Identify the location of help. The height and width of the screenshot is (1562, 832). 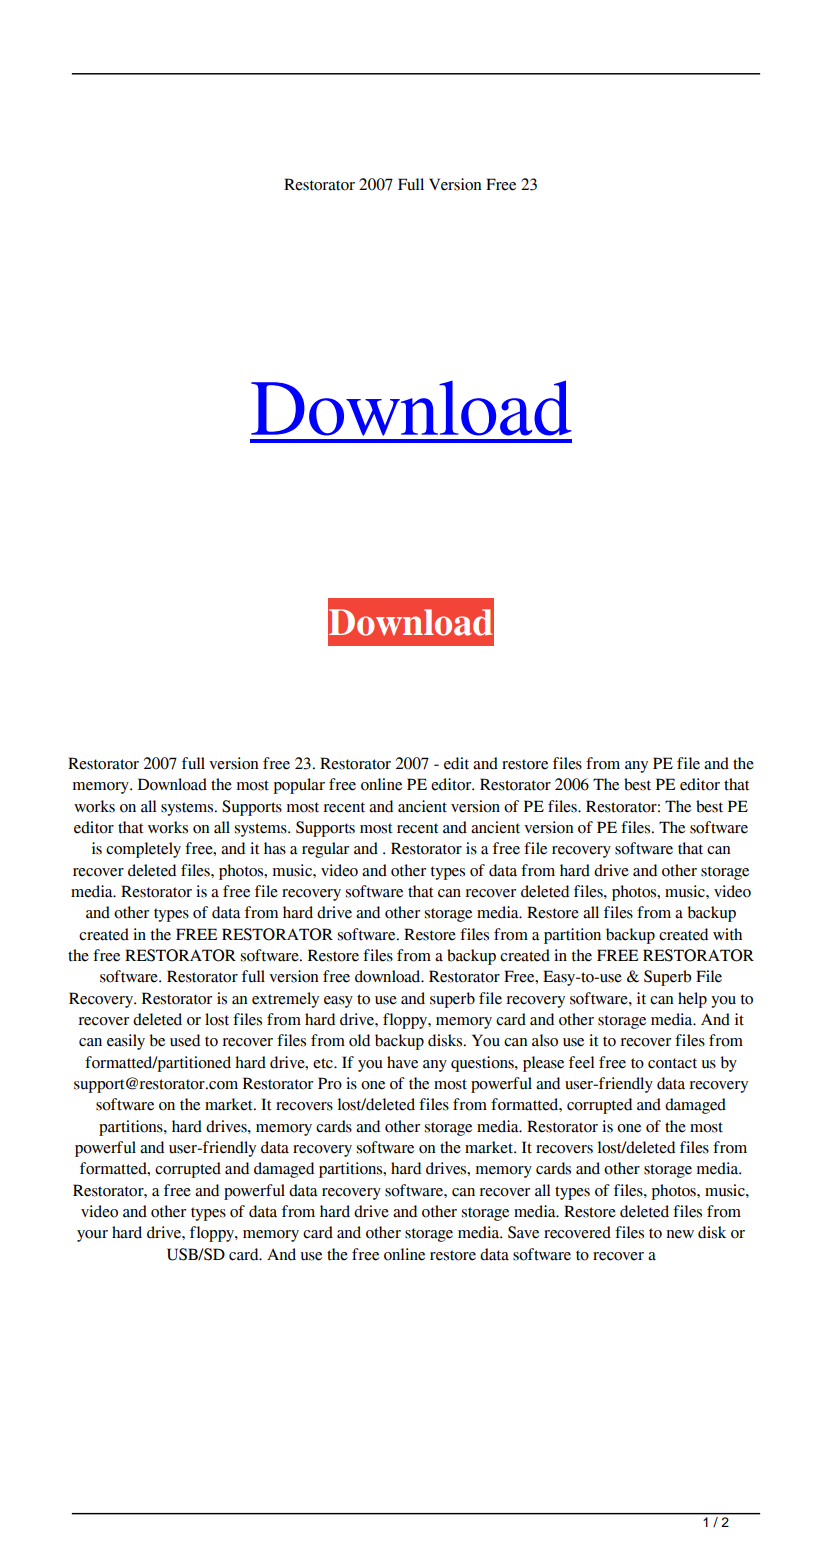
(692, 1000).
